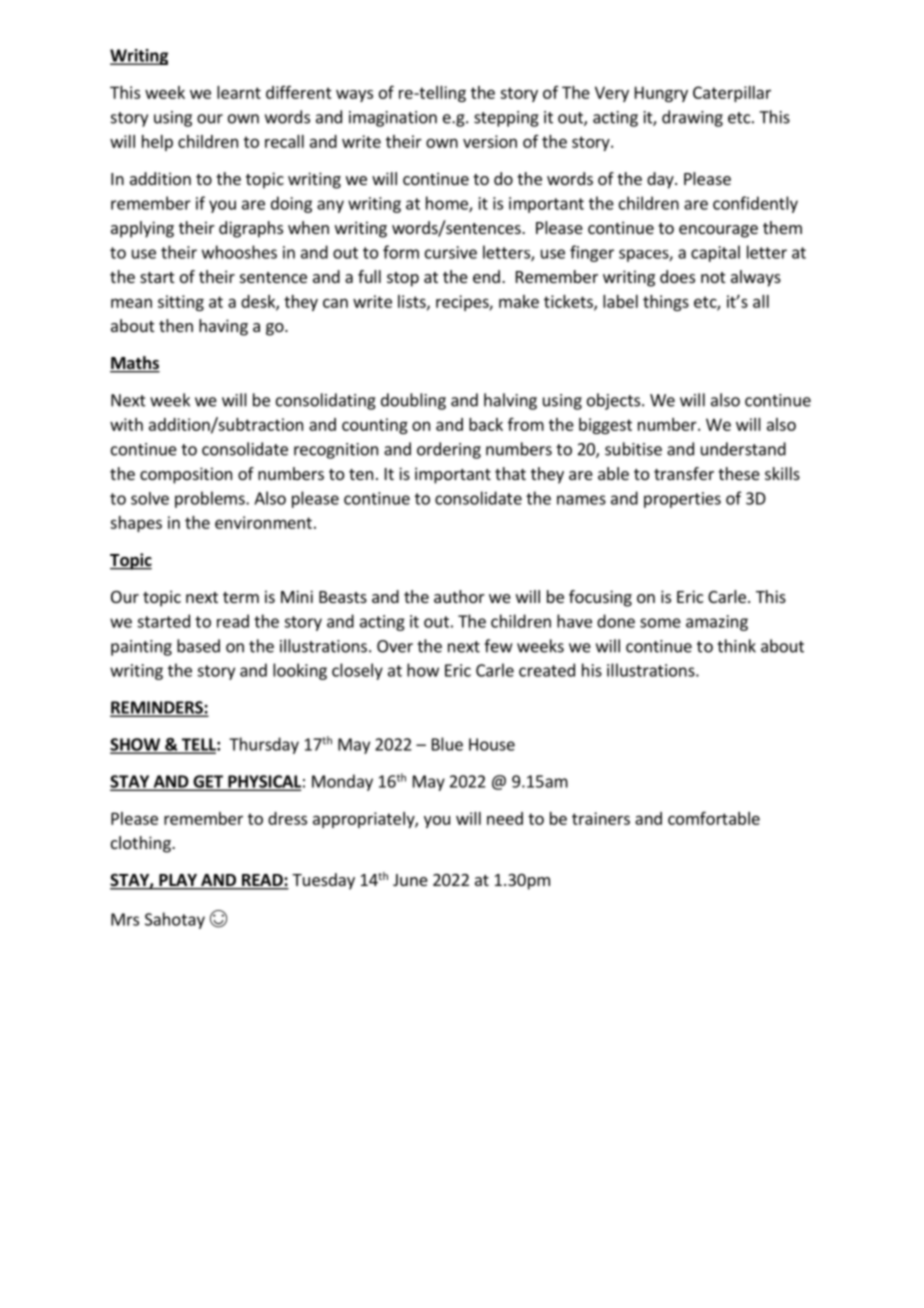 This screenshot has width=924, height=1308. What do you see at coordinates (178, 881) in the screenshot?
I see `PLAY` at bounding box center [178, 881].
